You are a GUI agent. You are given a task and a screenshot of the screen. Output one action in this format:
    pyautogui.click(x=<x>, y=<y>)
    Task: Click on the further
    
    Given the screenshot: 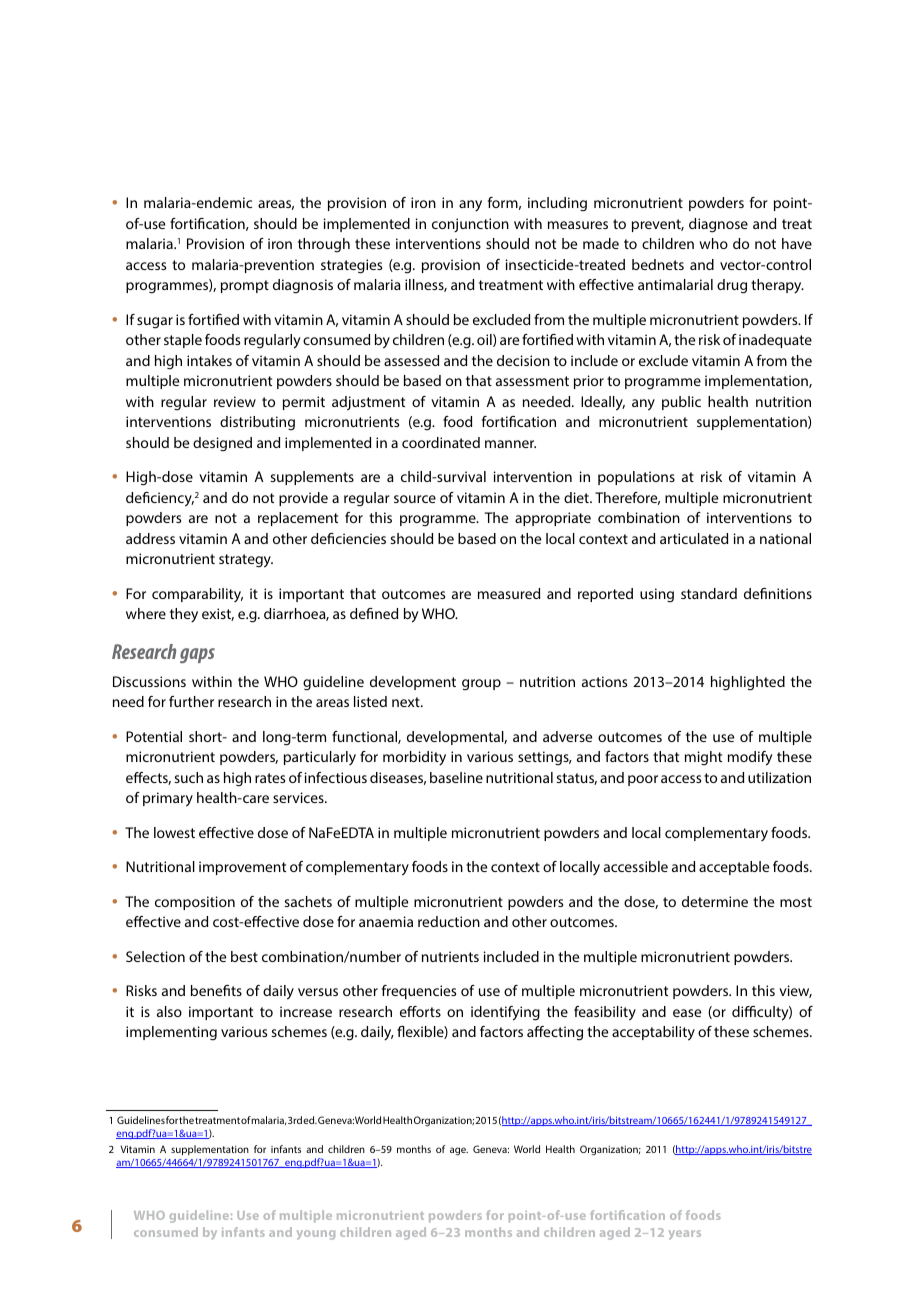 What is the action you would take?
    pyautogui.click(x=191, y=701)
